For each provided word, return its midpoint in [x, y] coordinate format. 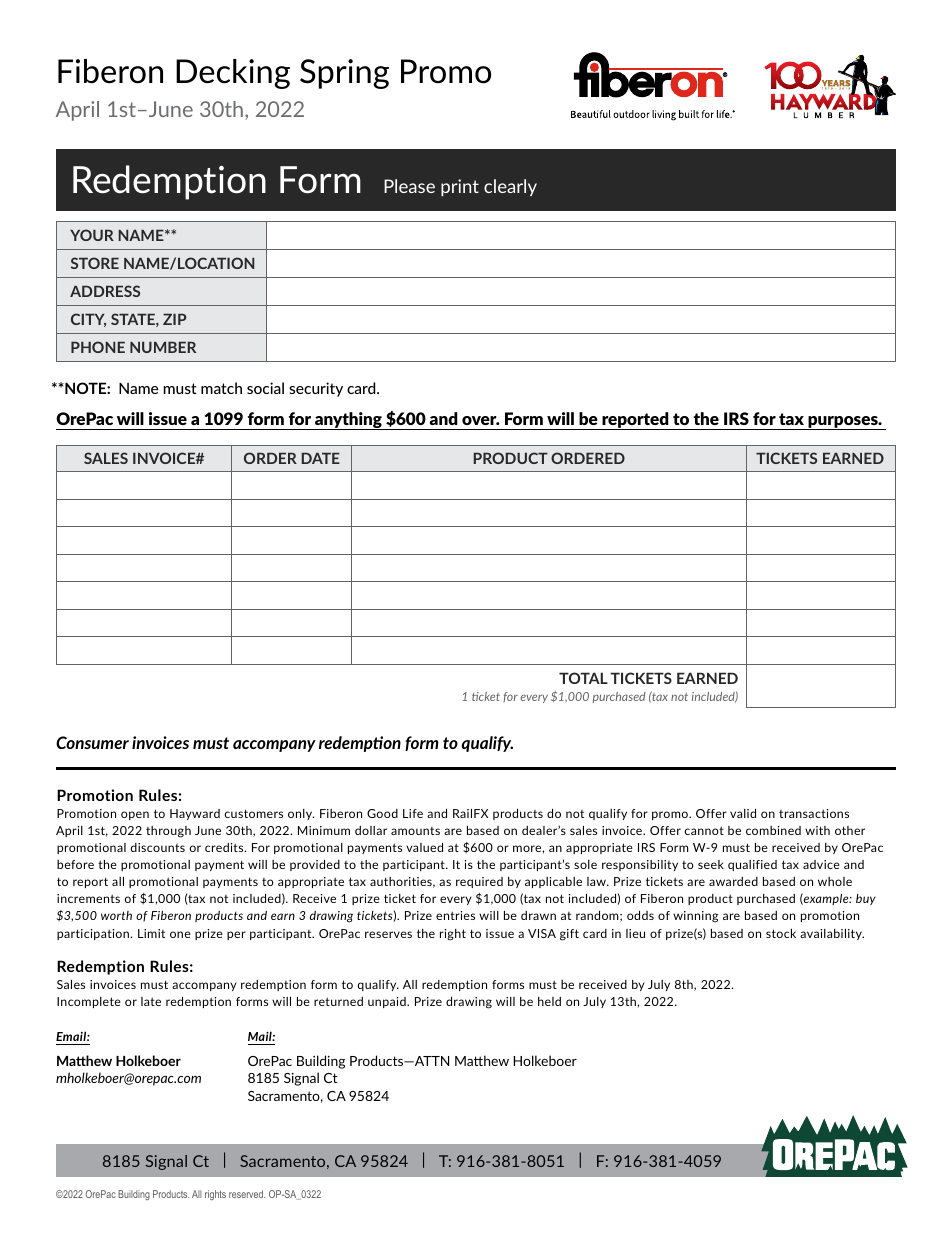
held [549, 1001]
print [460, 187]
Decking [233, 74]
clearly [510, 187]
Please [409, 186]
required [479, 882]
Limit [151, 933]
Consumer [92, 742]
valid [743, 813]
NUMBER [163, 347]
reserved [247, 1194]
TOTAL [583, 678]
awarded [733, 881]
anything [348, 421]
